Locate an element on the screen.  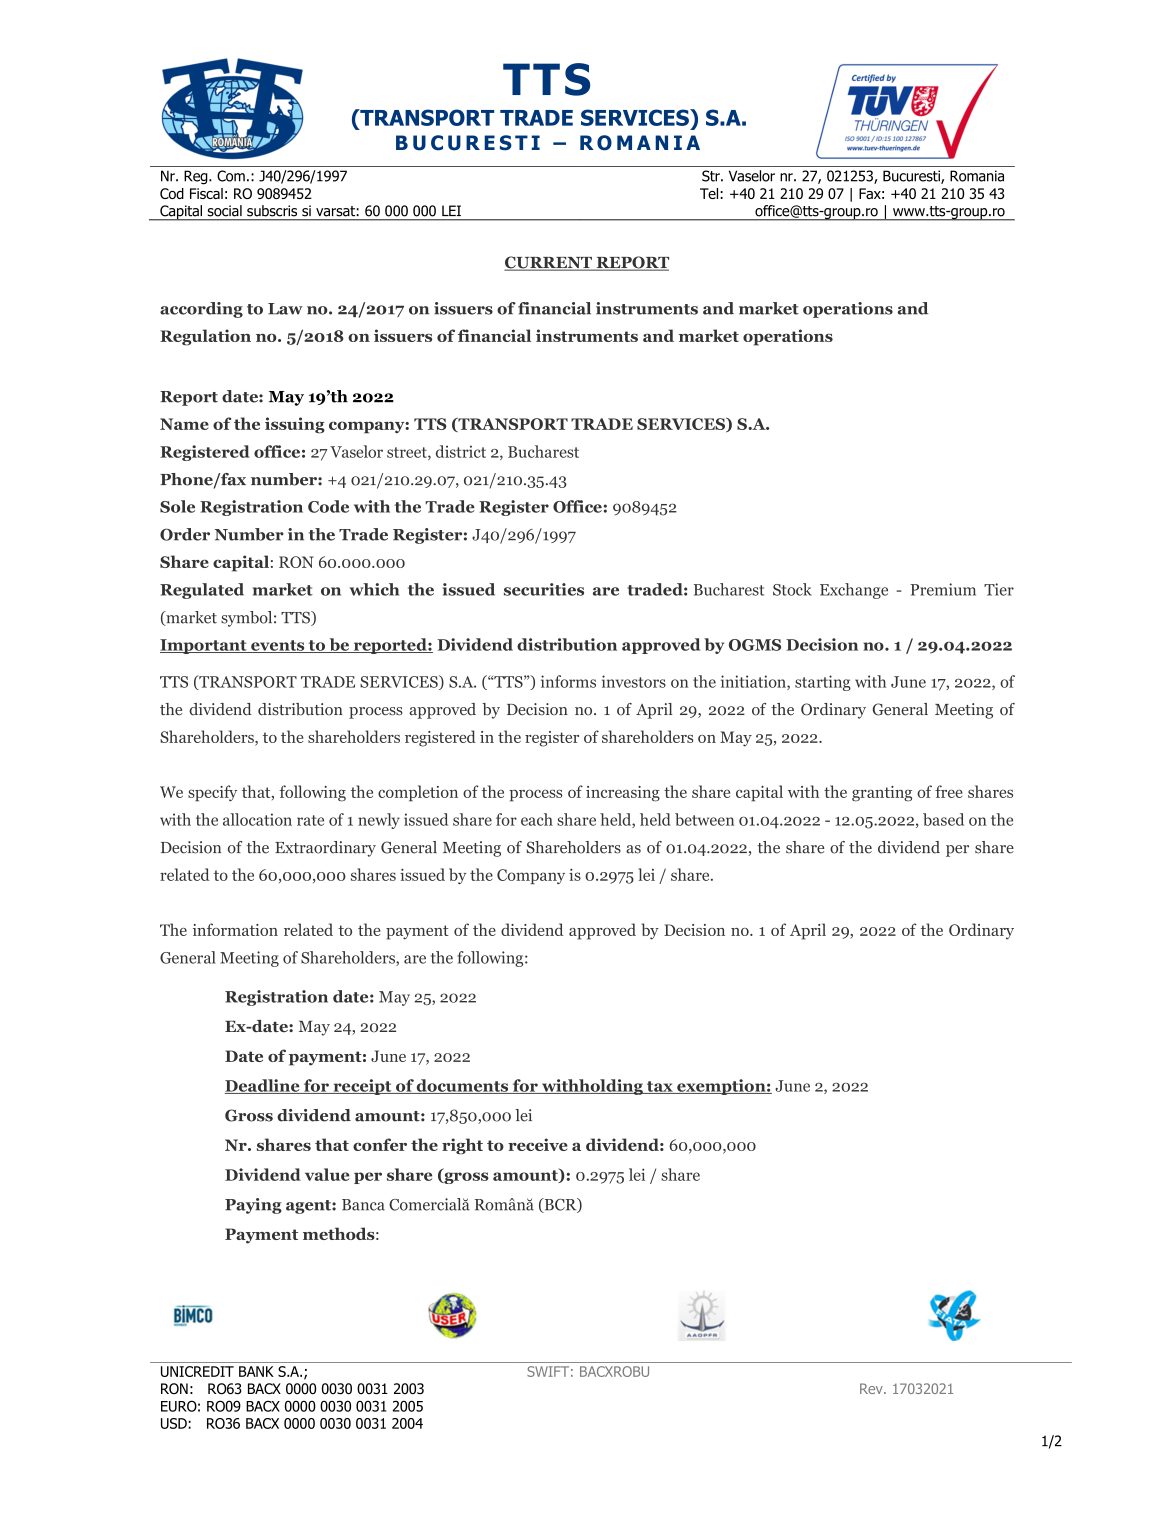
tax is located at coordinates (659, 1087).
